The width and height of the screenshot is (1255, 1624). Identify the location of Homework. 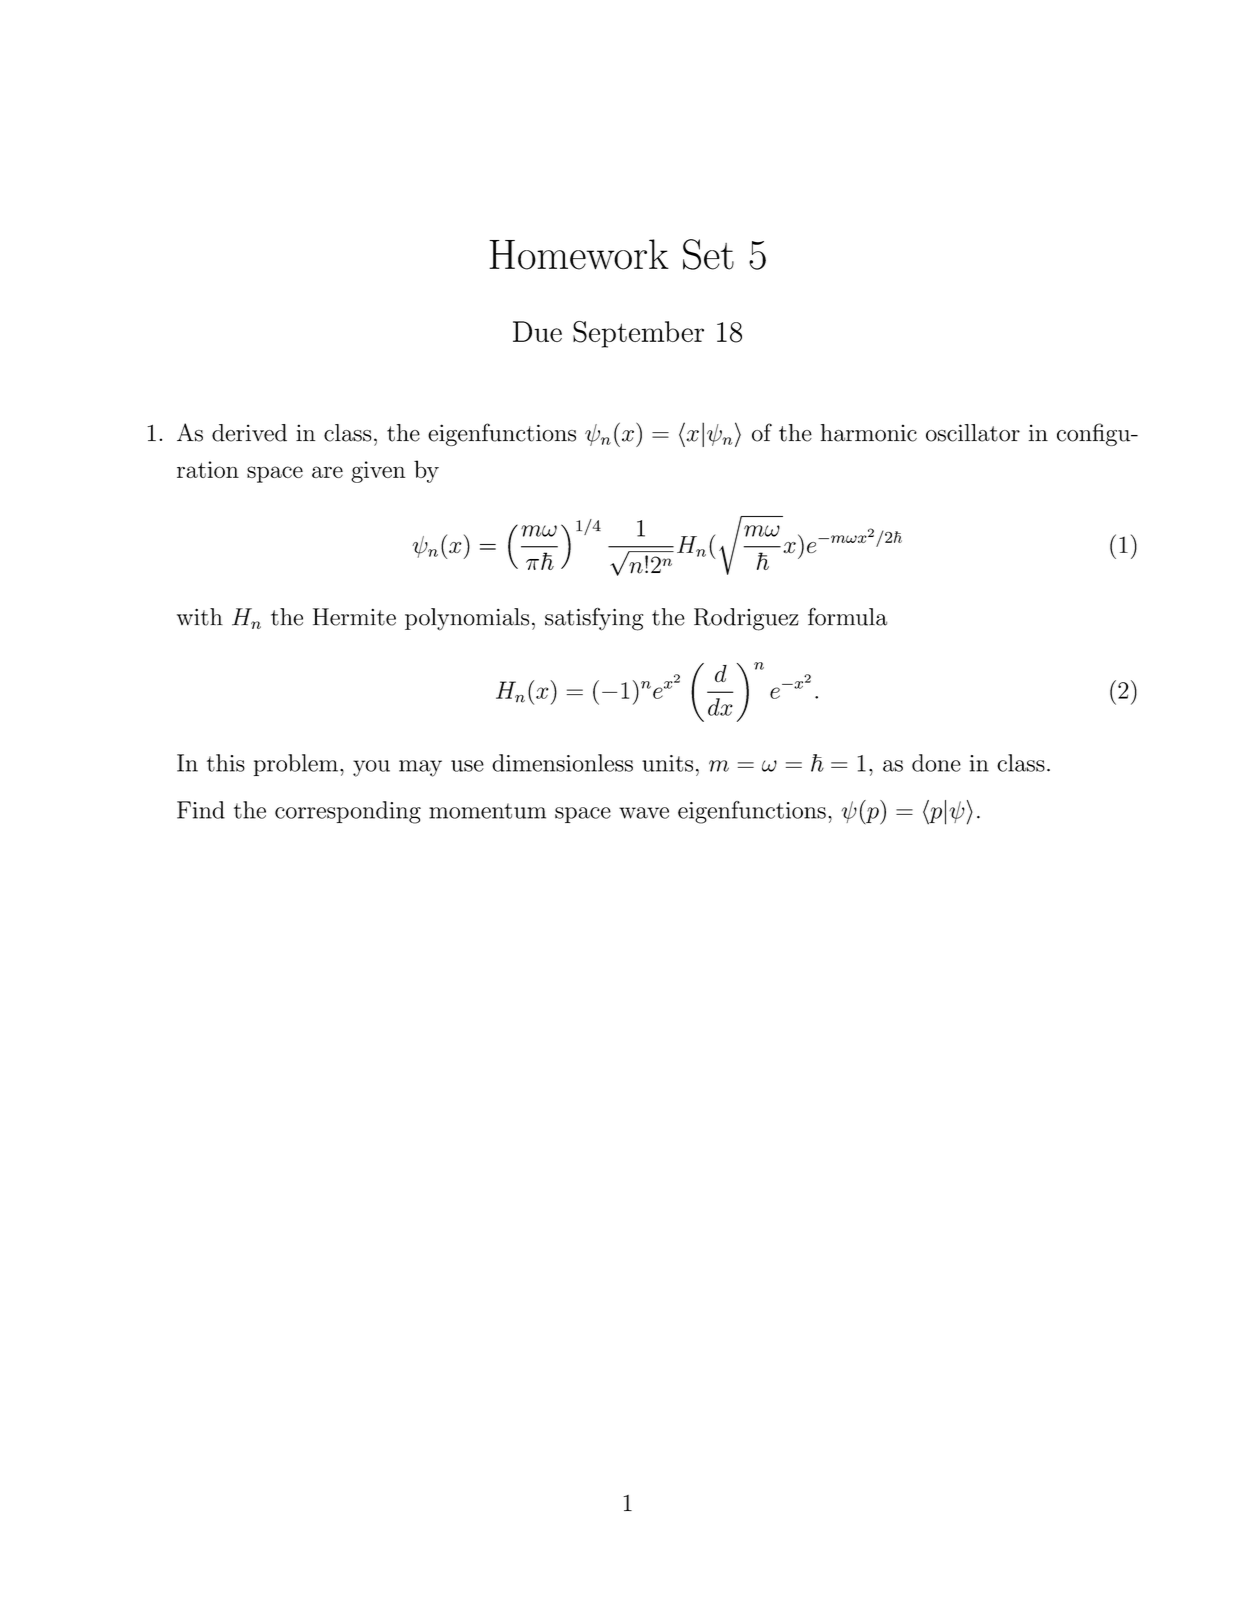
(579, 254).
